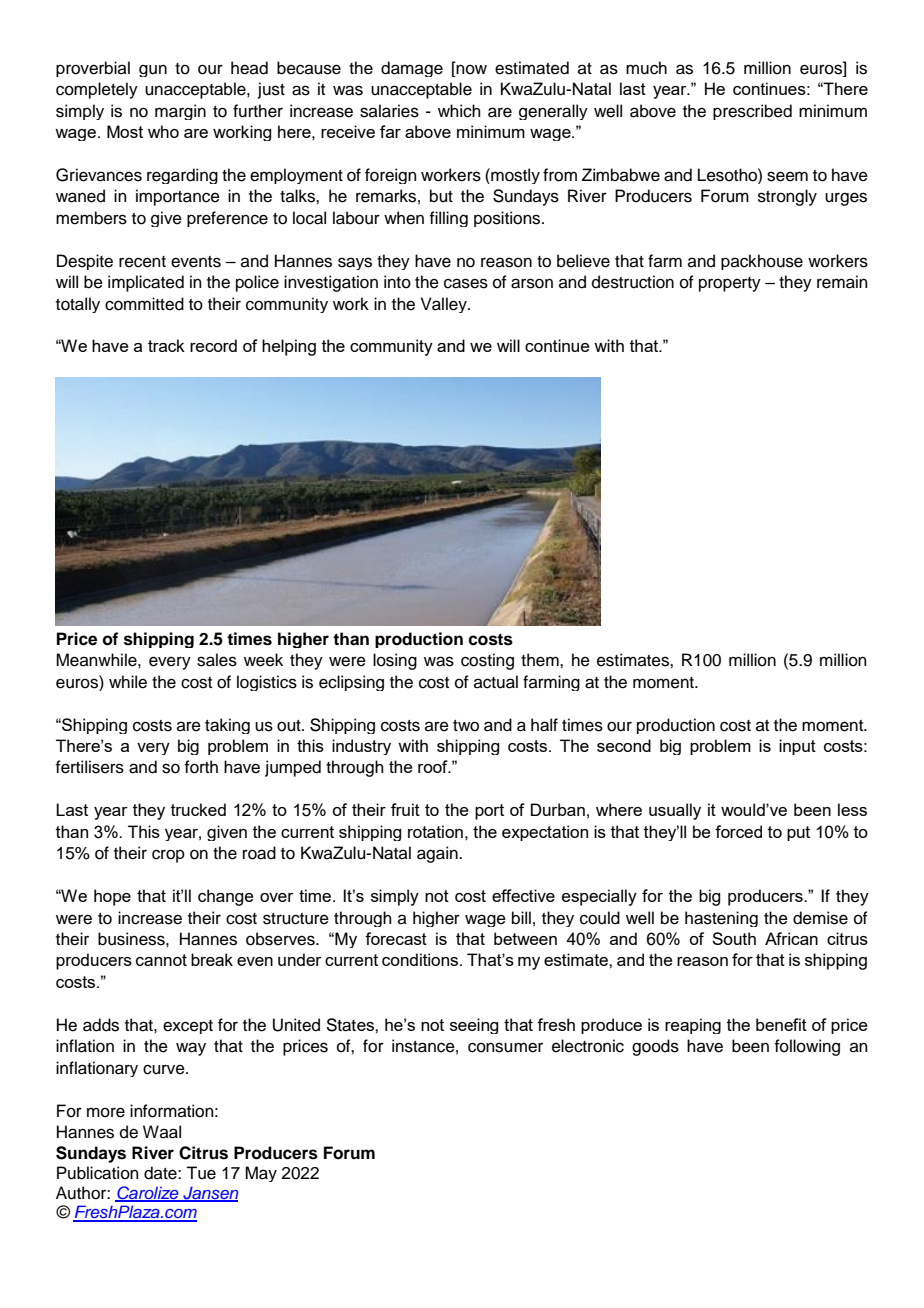 This page has height=1308, width=924. Describe the element at coordinates (180, 112) in the page. I see `margin` at that location.
